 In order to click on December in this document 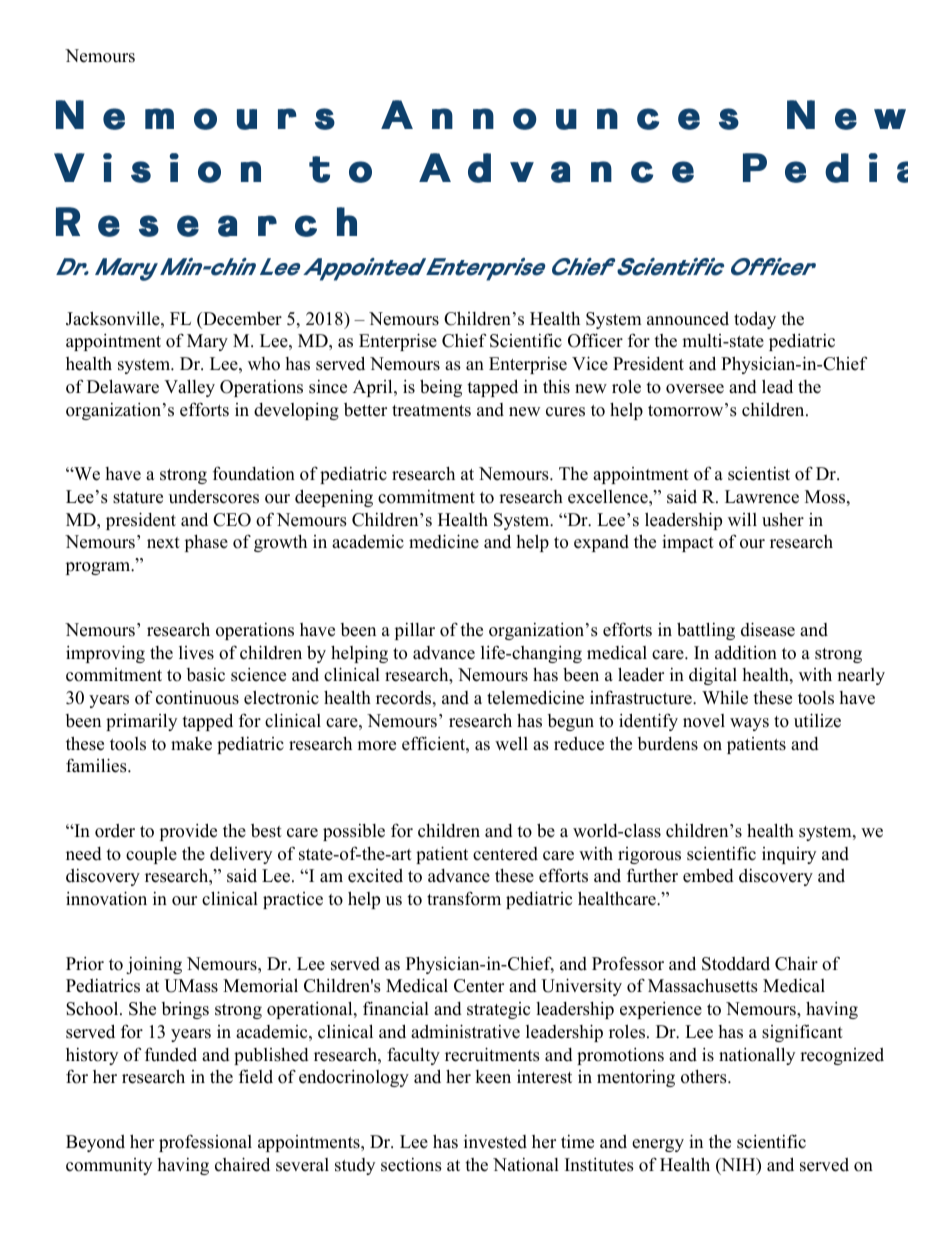, I will do `click(241, 318)`.
